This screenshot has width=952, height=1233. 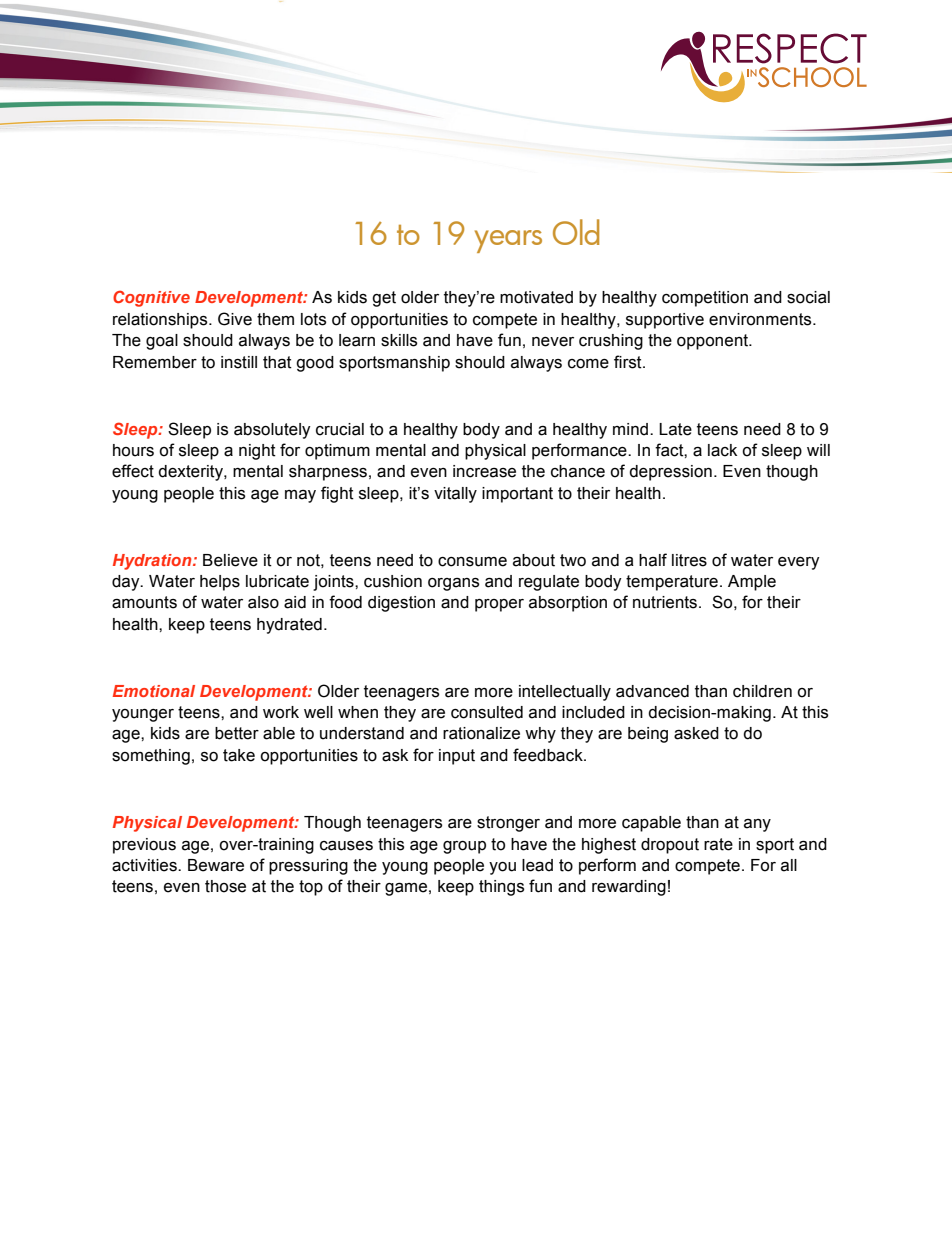 I want to click on competition, so click(x=705, y=299).
